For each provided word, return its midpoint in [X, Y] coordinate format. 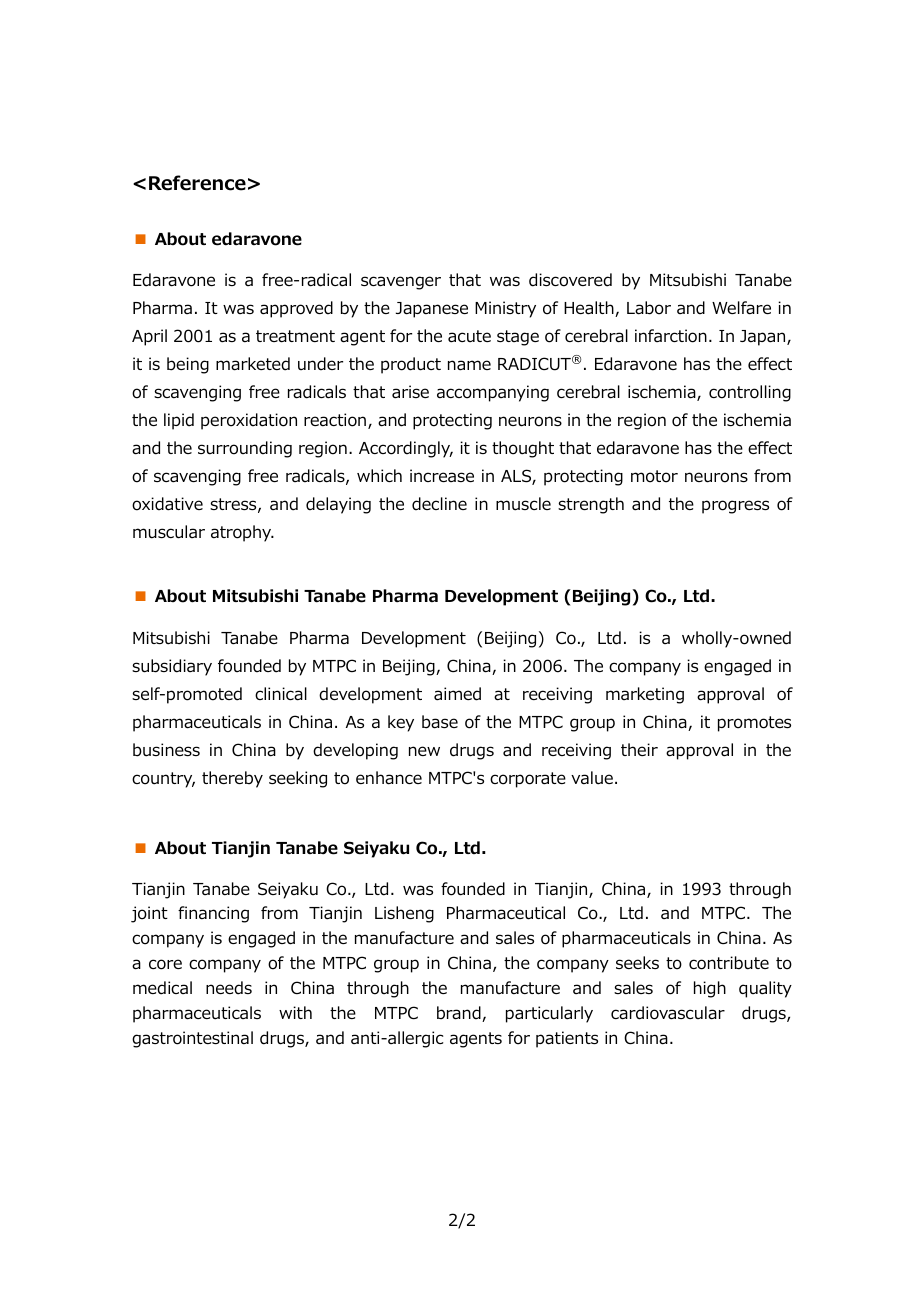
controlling [750, 393]
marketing [645, 695]
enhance [389, 778]
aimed [457, 694]
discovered [570, 280]
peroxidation [249, 421]
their [639, 749]
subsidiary [172, 667]
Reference [197, 183]
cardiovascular [668, 1013]
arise [410, 392]
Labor [649, 308]
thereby [232, 779]
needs [229, 988]
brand [460, 1014]
